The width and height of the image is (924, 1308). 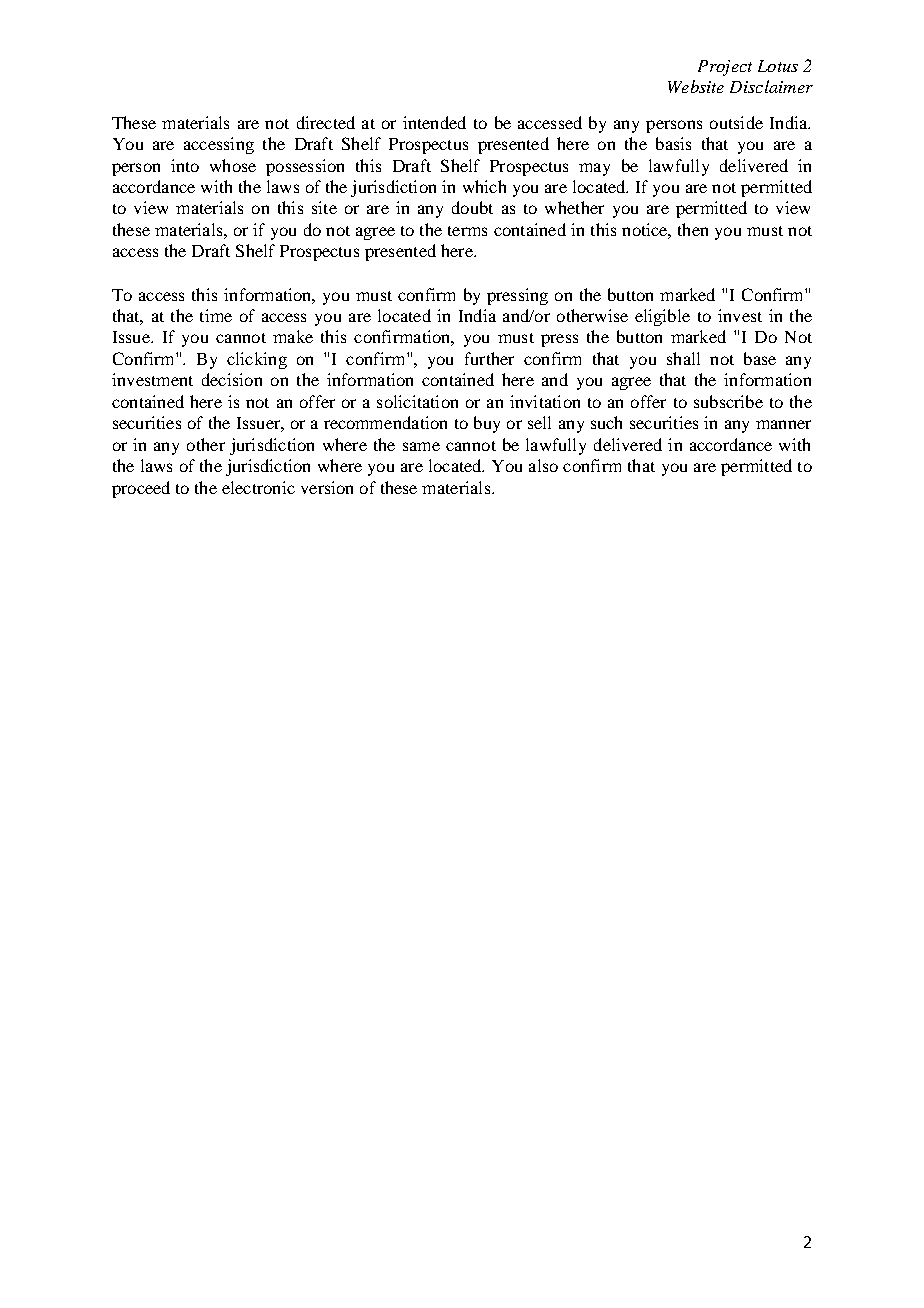 I want to click on directed, so click(x=326, y=122).
